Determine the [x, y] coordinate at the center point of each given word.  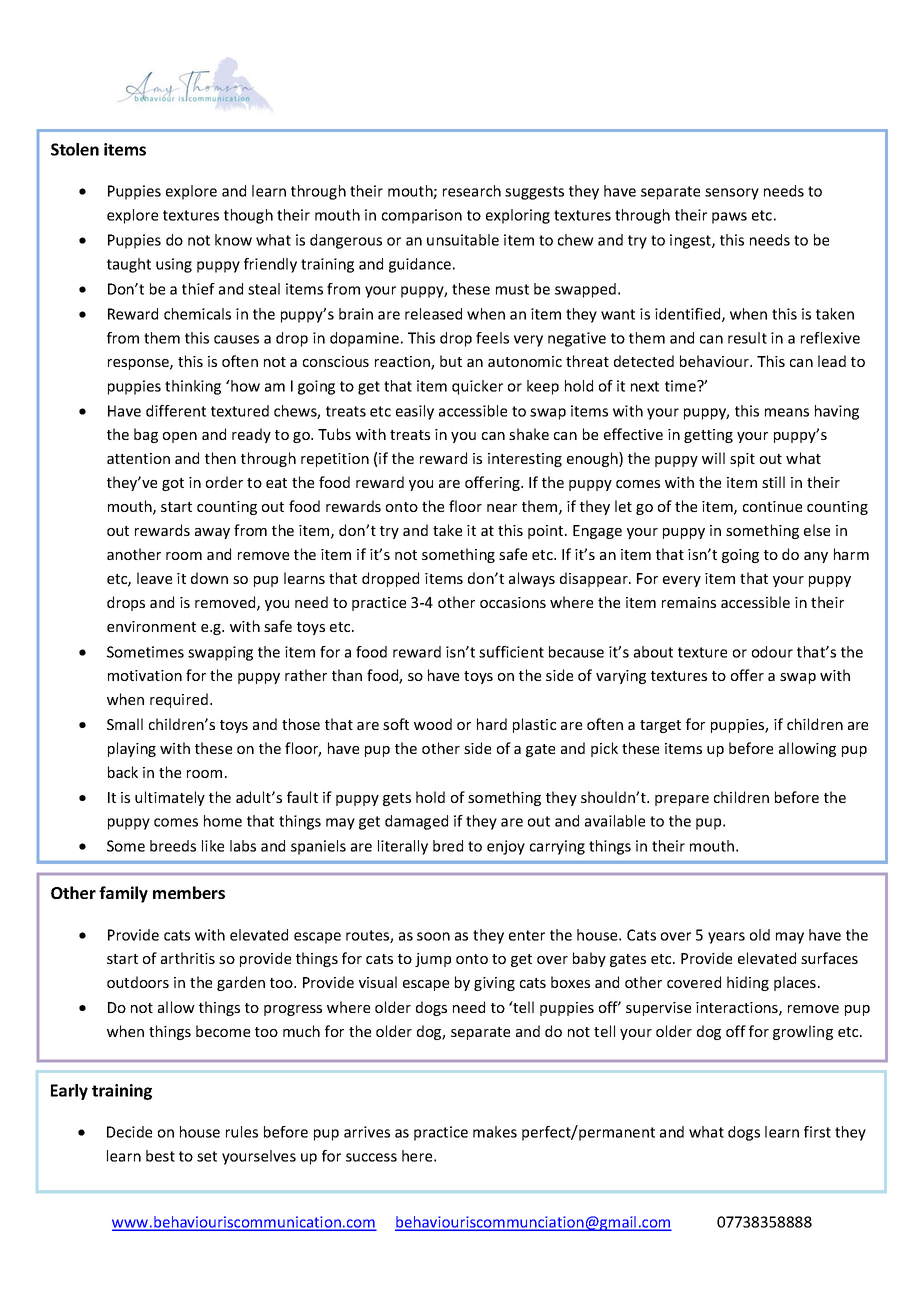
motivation [145, 675]
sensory [732, 194]
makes [495, 1132]
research [472, 191]
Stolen [75, 149]
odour [772, 652]
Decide [129, 1132]
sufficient [511, 652]
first [817, 1132]
